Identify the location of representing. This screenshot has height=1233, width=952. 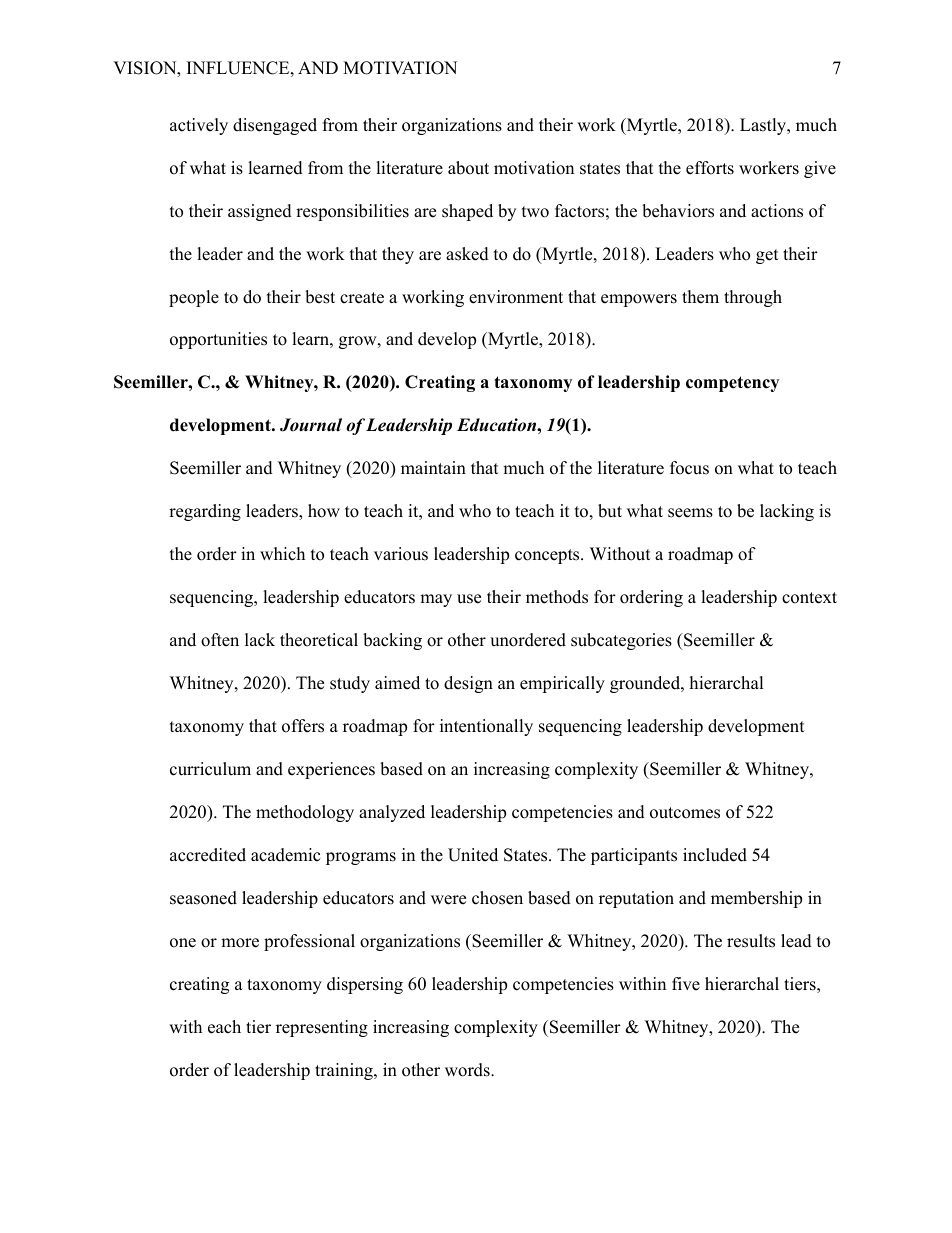
(322, 1028).
